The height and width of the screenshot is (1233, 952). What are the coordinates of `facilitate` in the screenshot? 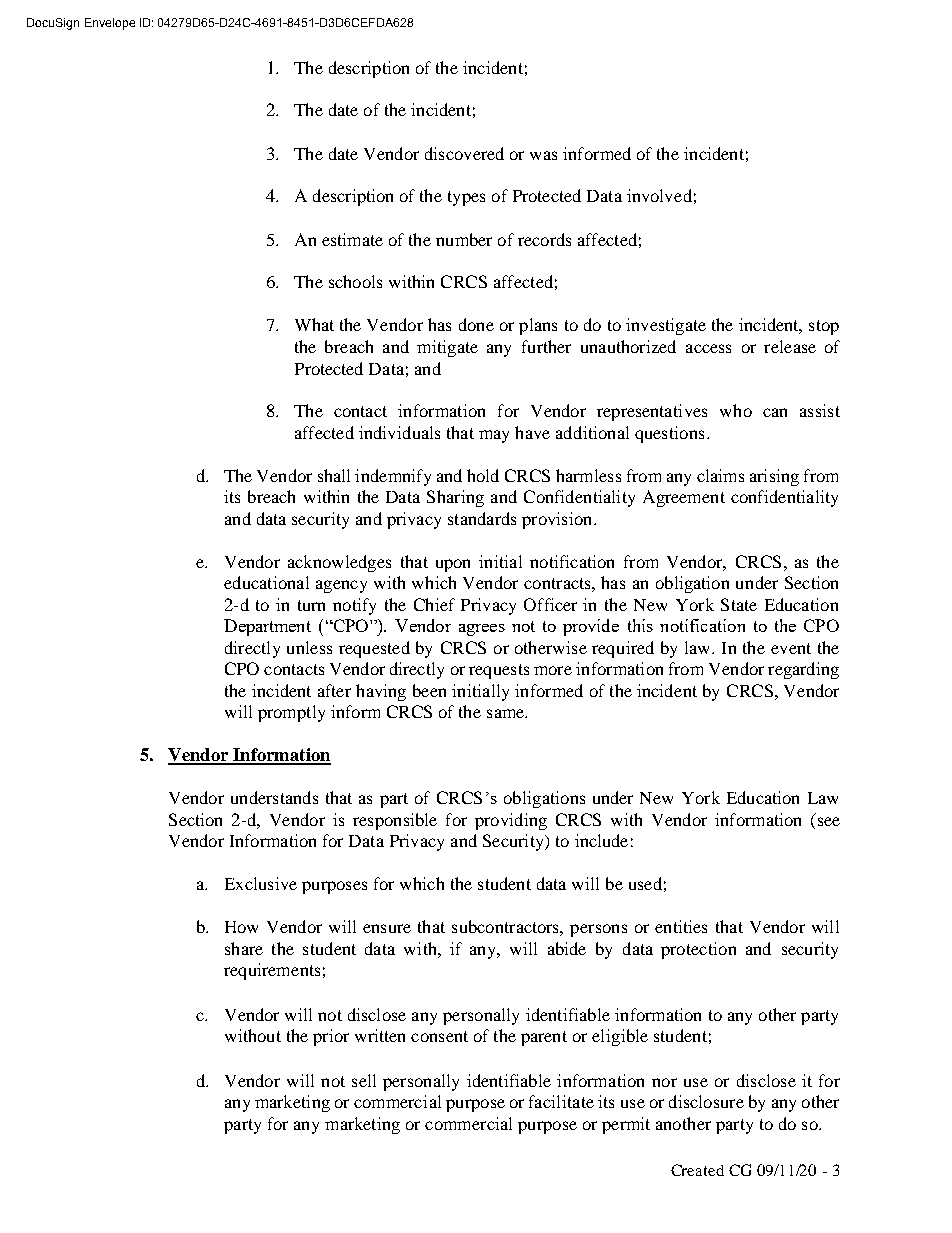 It's located at (561, 1101).
